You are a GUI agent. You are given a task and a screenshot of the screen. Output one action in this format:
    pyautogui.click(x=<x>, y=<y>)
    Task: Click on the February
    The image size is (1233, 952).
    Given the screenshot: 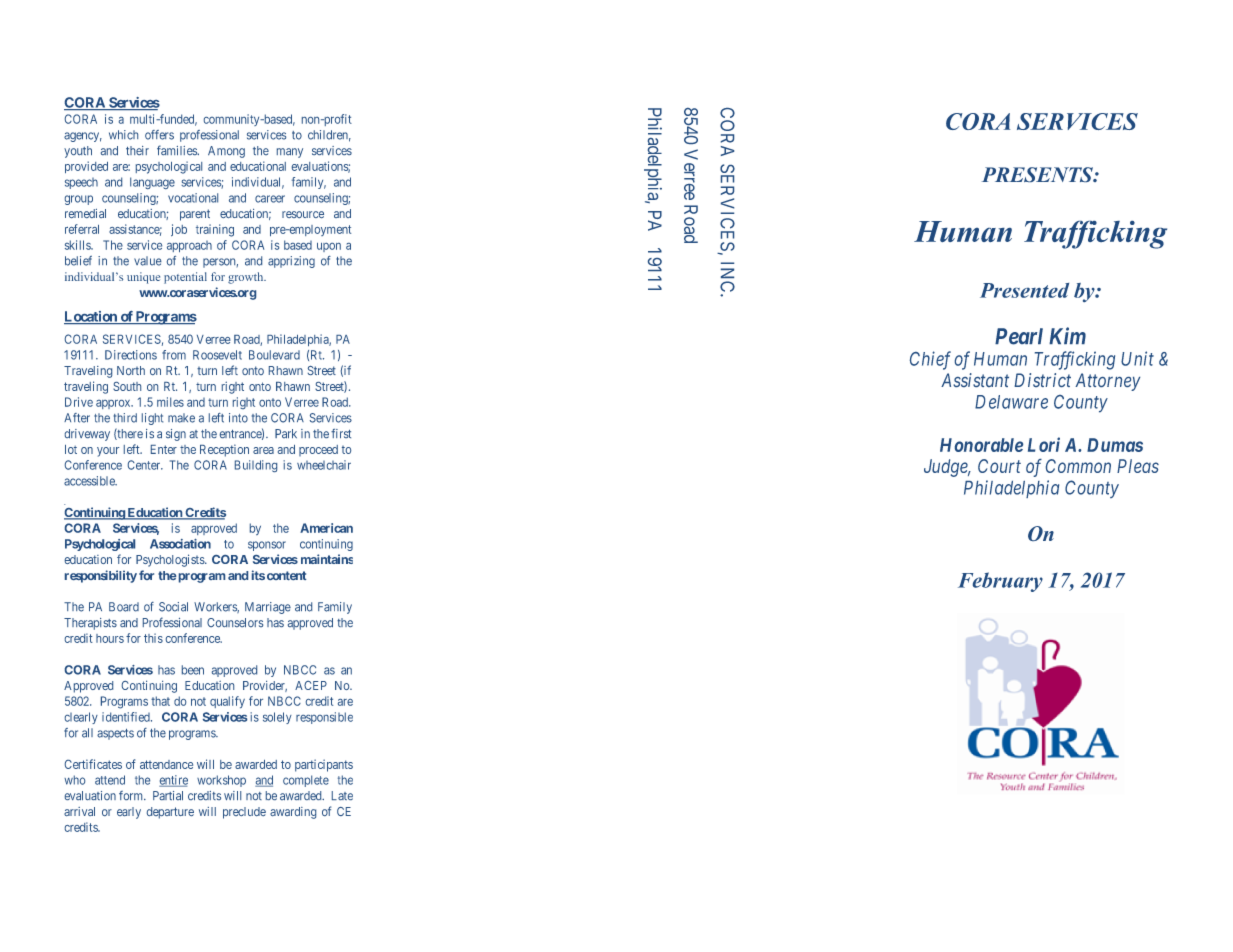 What is the action you would take?
    pyautogui.click(x=1000, y=582)
